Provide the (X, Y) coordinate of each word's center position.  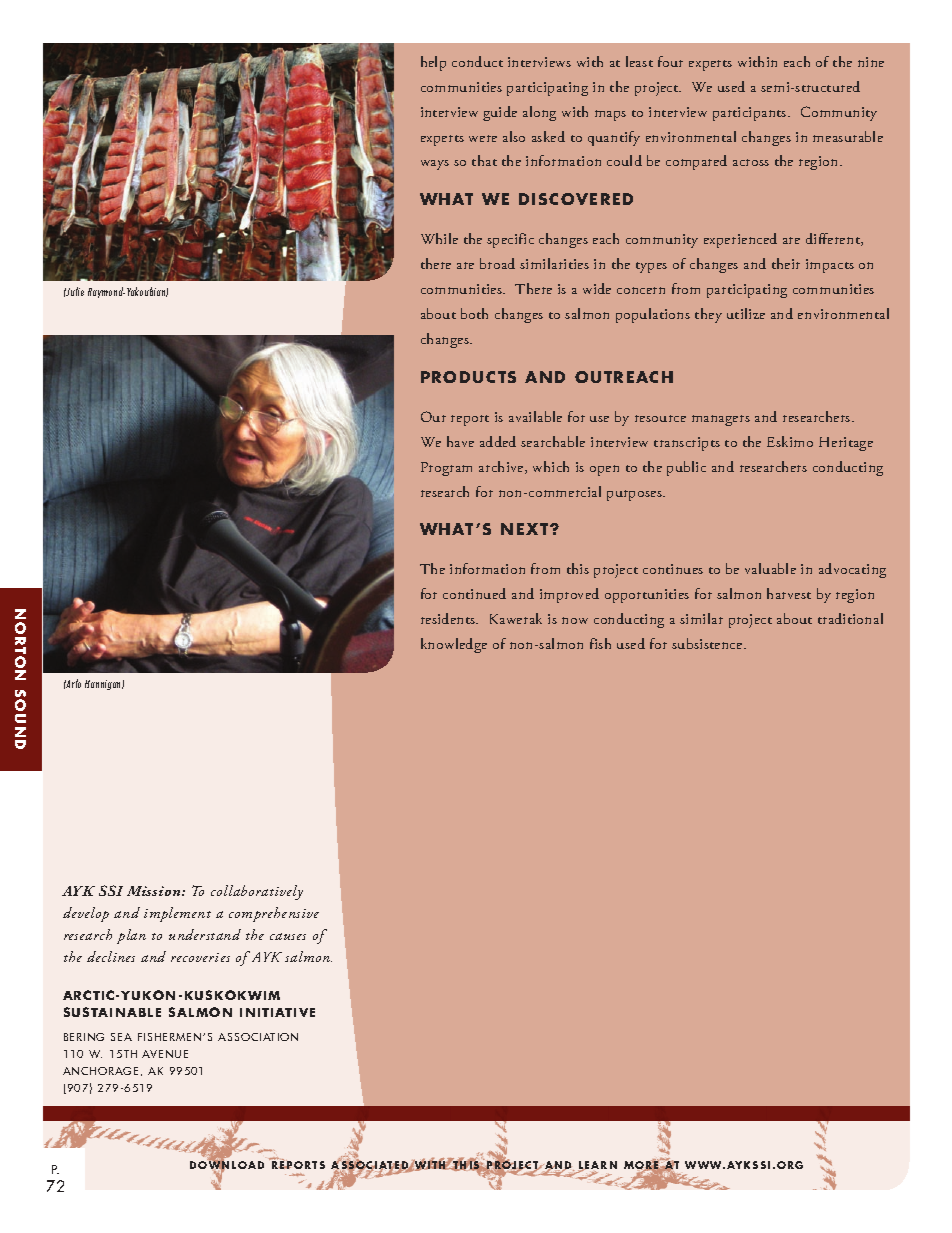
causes (288, 936)
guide (500, 113)
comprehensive (274, 914)
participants (751, 114)
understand (205, 934)
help (433, 63)
